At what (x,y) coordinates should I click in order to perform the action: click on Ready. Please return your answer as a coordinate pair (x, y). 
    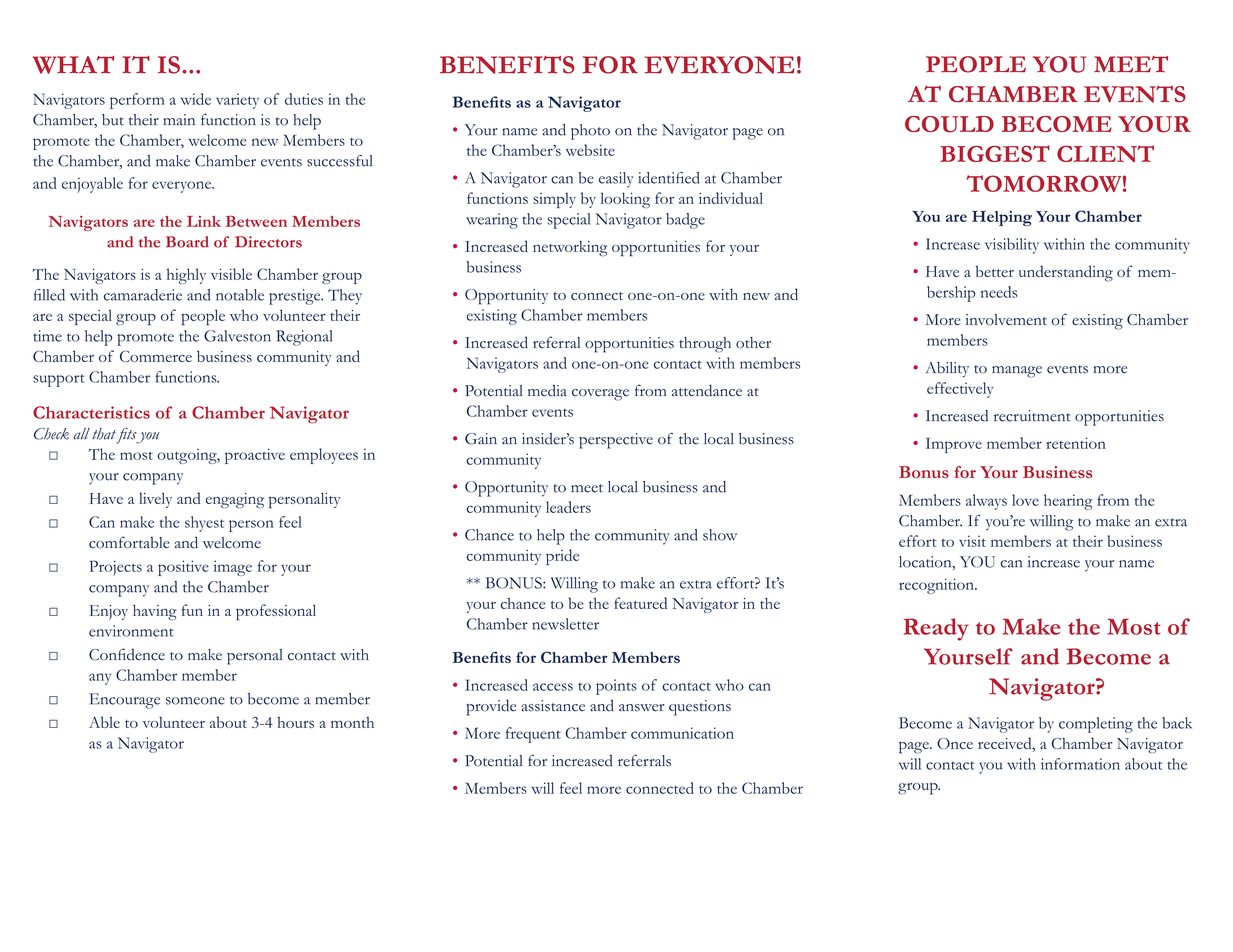
    Looking at the image, I should click on (936, 629).
